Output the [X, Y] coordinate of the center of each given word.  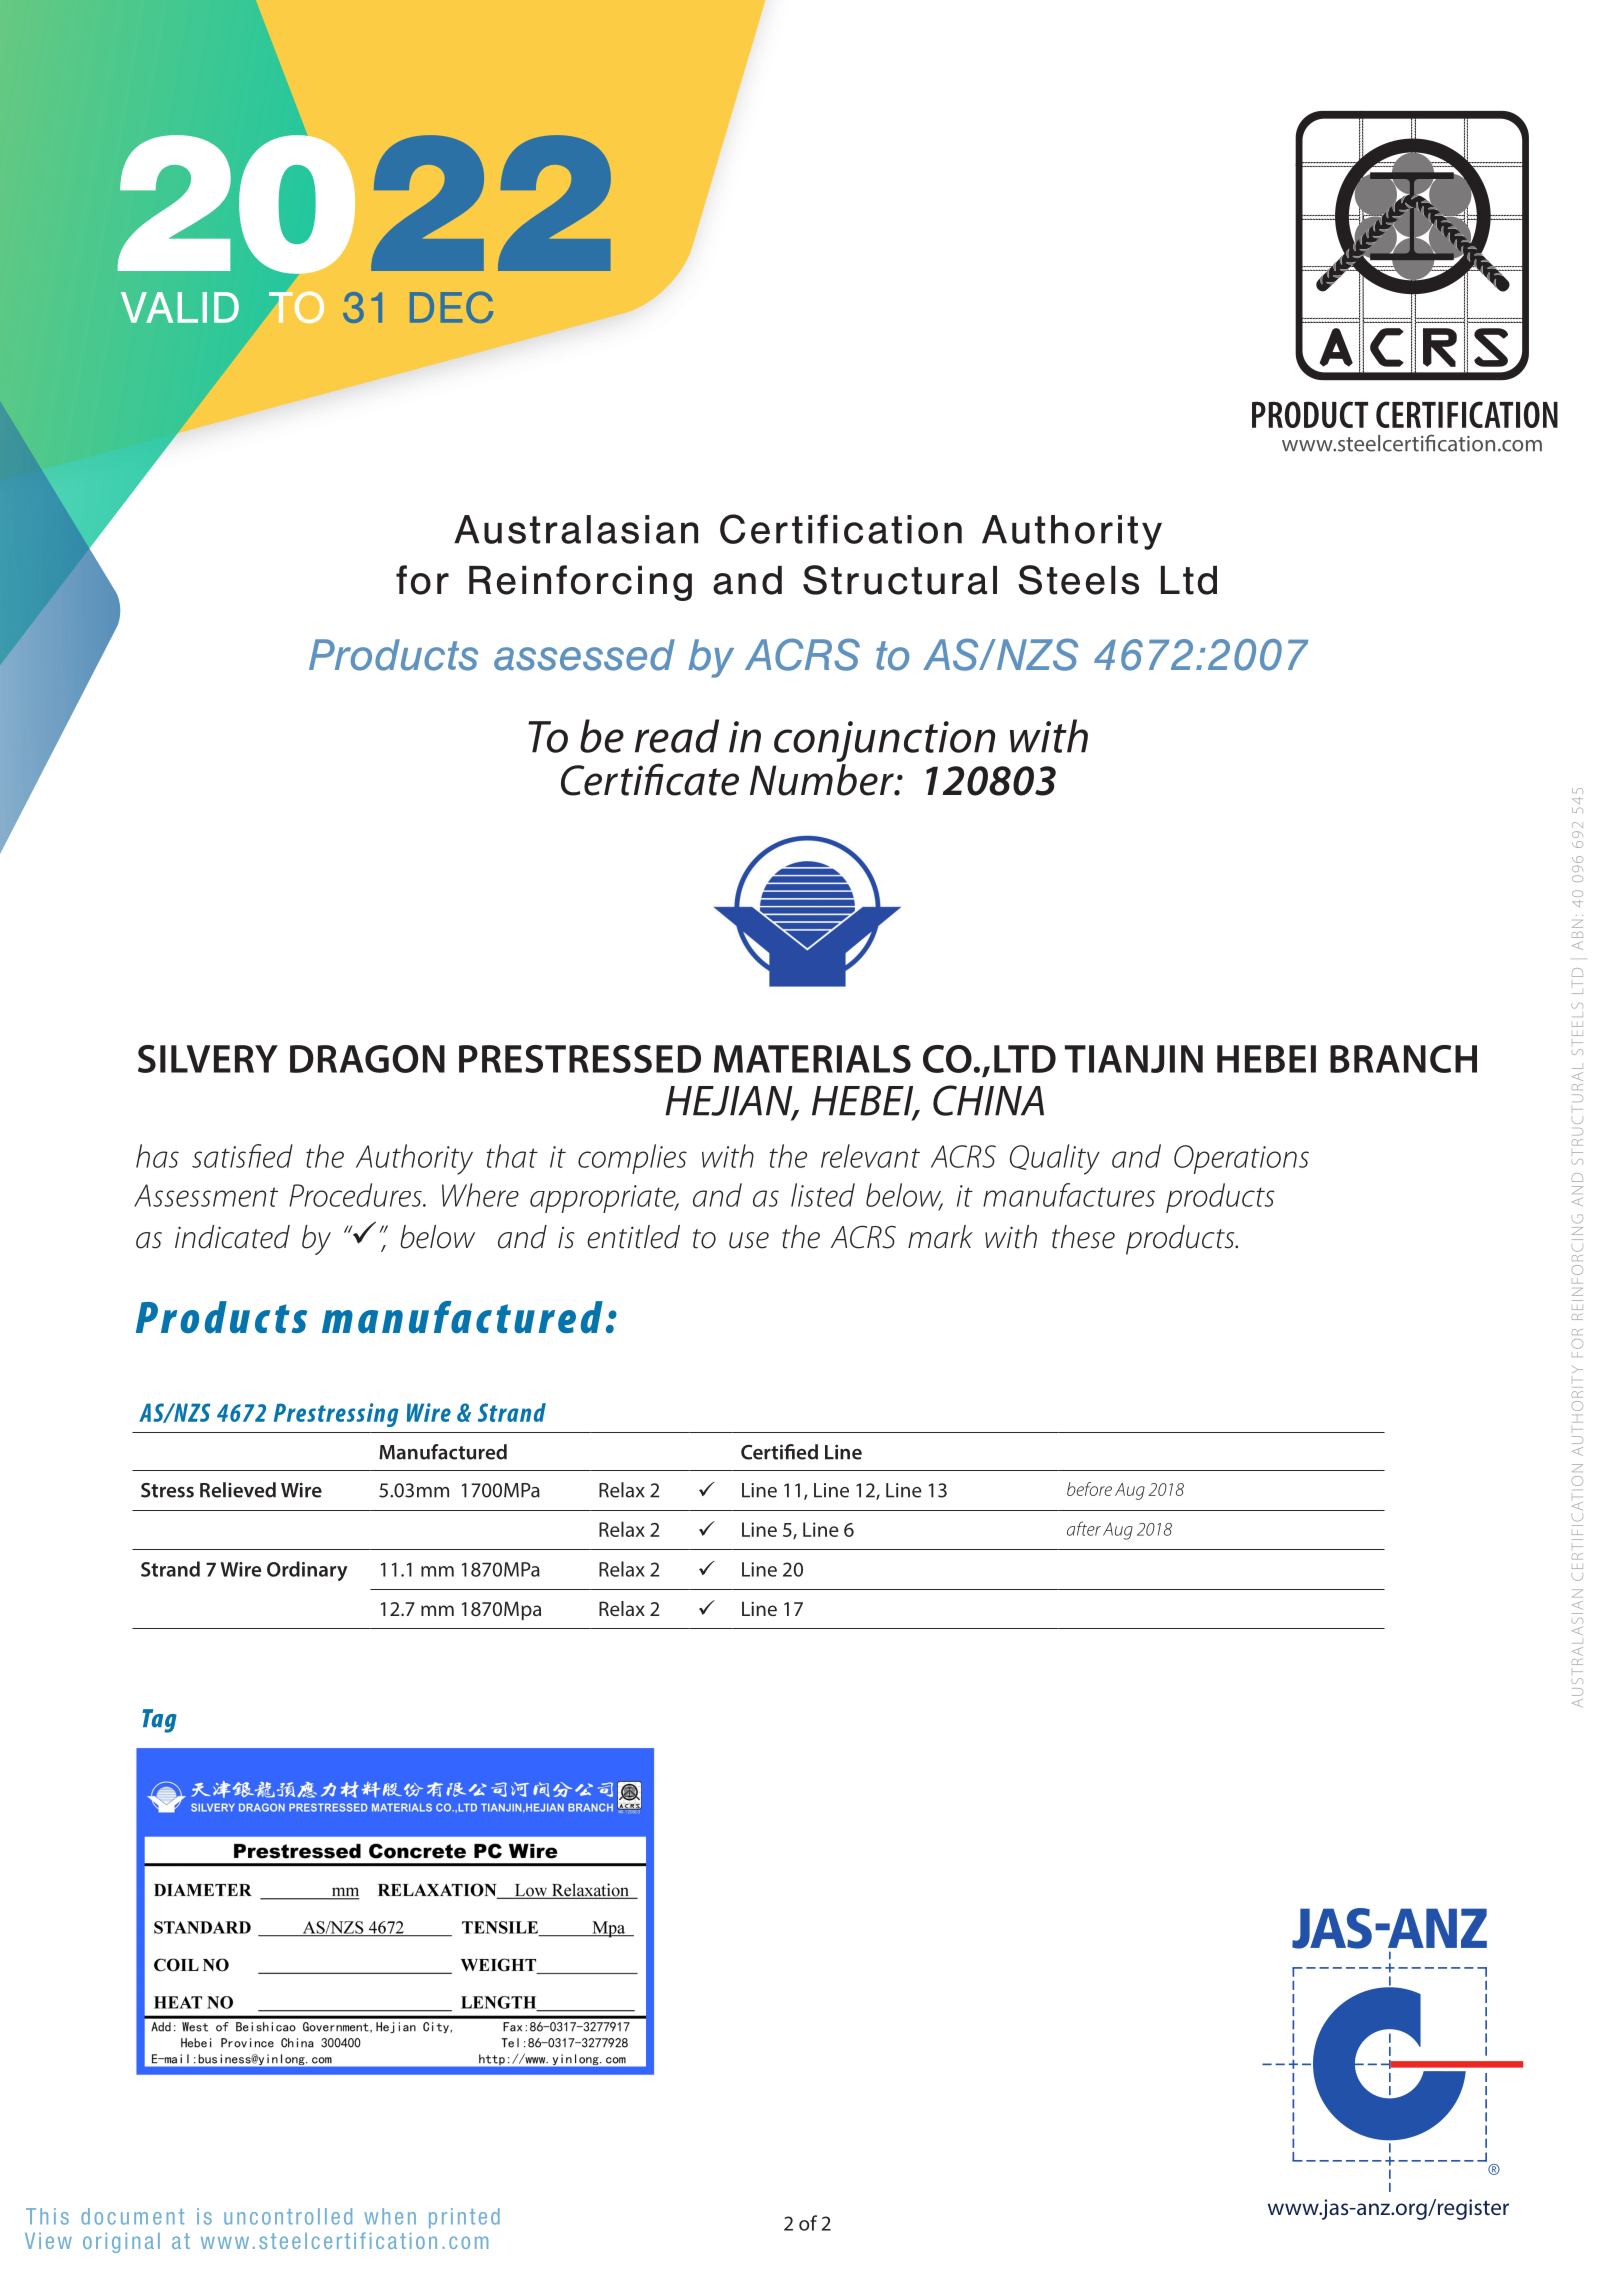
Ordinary [307, 1571]
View [48, 2241]
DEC [451, 307]
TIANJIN [1134, 1059]
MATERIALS [812, 1059]
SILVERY [208, 1059]
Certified [779, 1452]
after [1084, 1528]
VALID [180, 307]
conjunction [884, 741]
